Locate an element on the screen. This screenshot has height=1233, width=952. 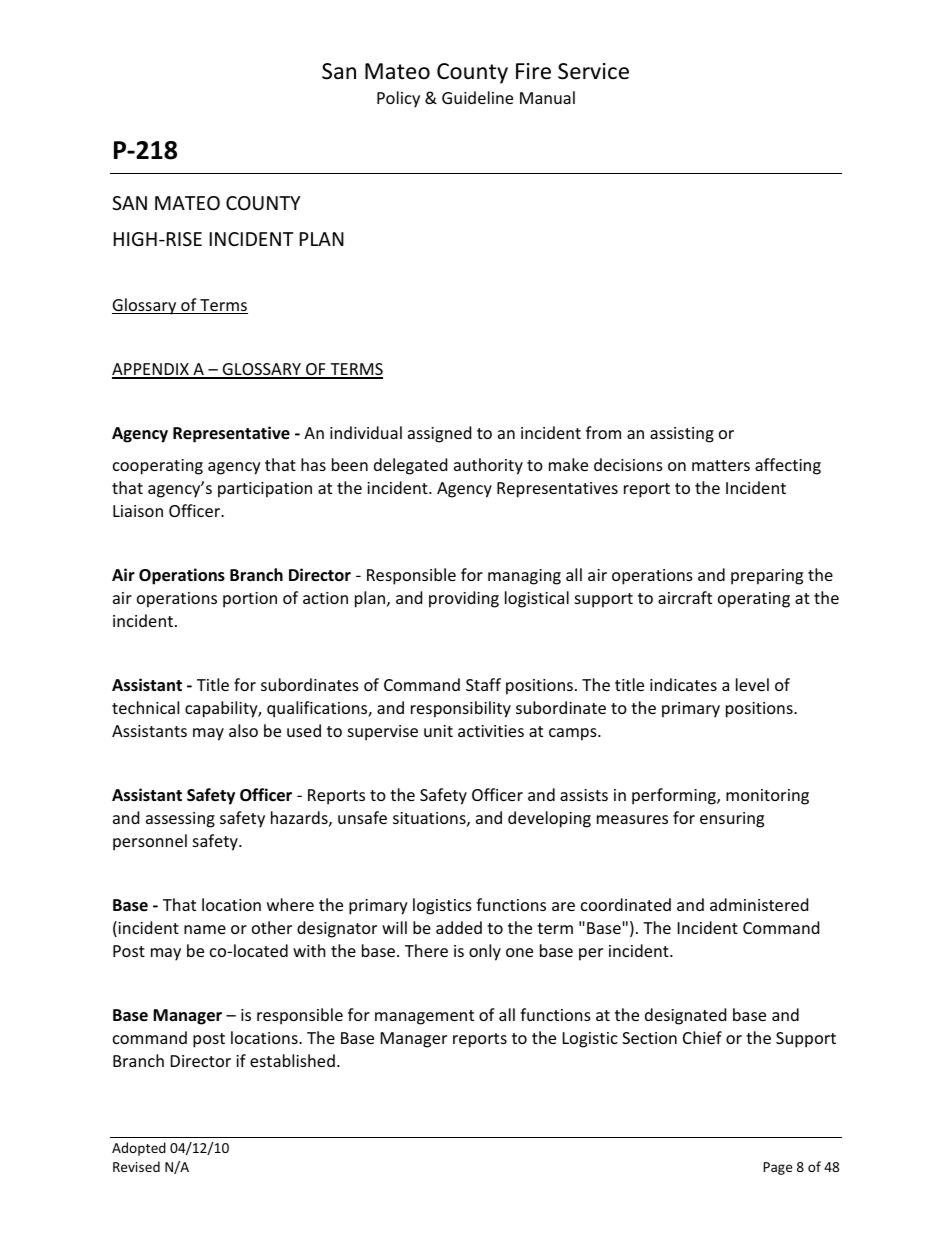
providing is located at coordinates (464, 599).
